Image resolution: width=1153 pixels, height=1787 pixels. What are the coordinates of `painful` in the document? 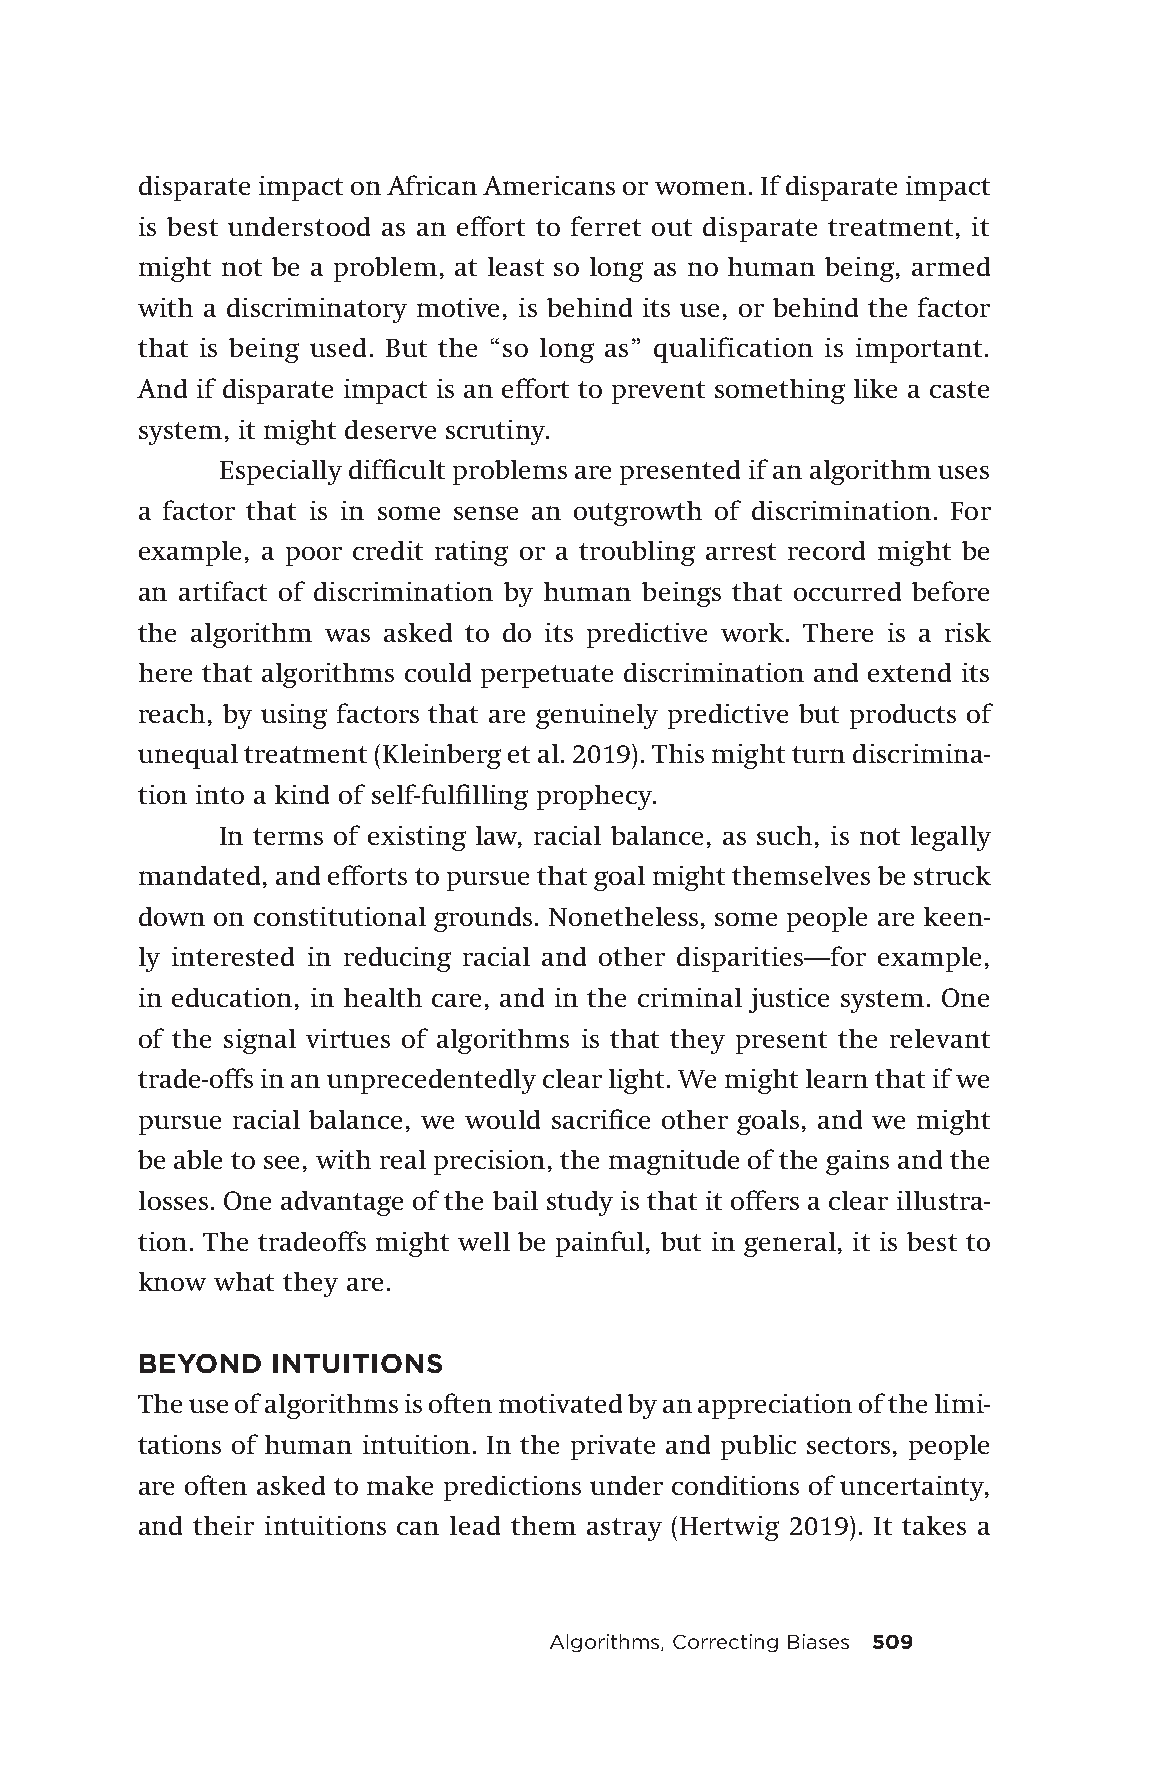 It's located at (601, 1244).
